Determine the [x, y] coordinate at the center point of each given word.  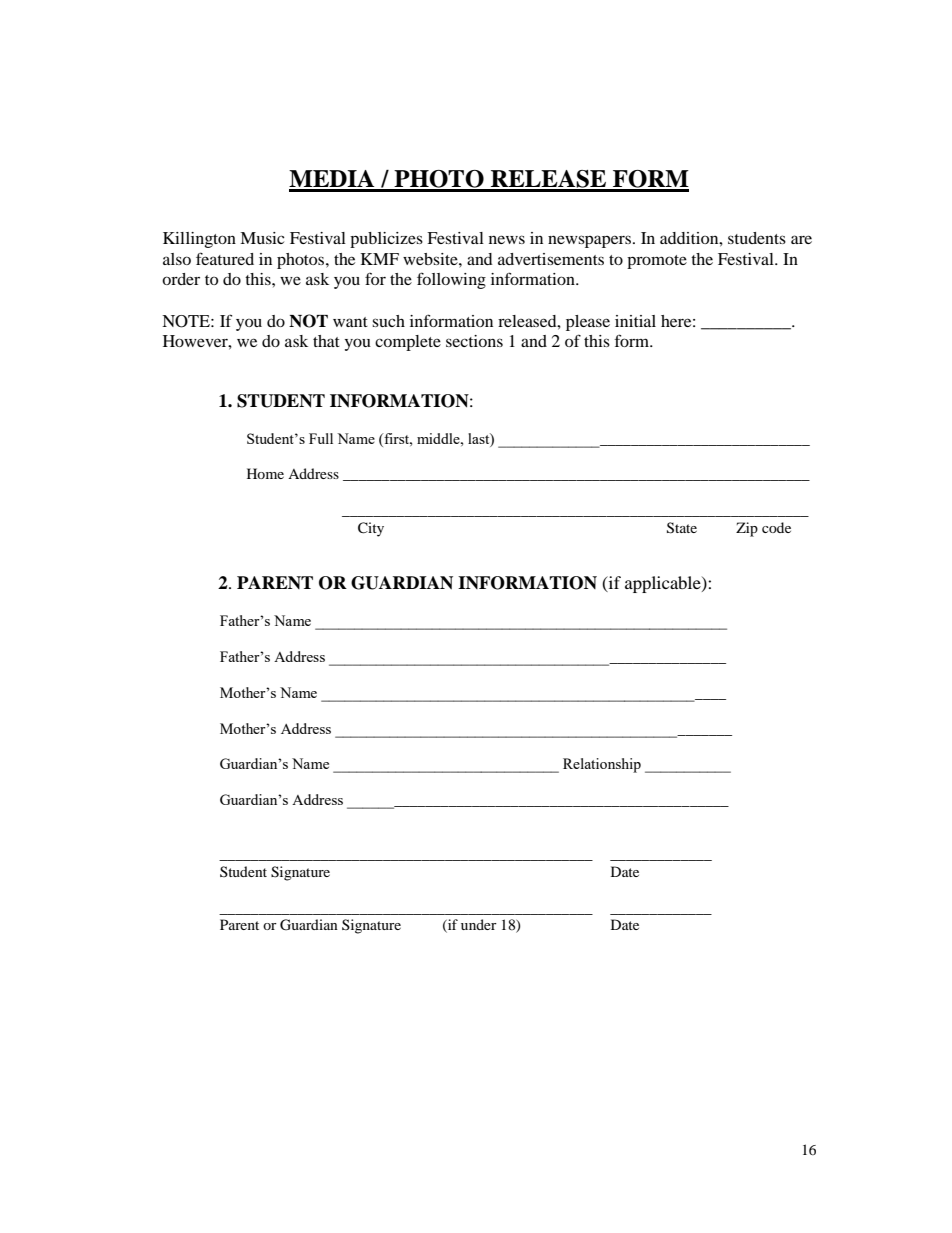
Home [265, 473]
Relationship [602, 765]
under [479, 924]
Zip [747, 529]
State [682, 528]
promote [657, 262]
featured [225, 258]
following [451, 280]
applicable [664, 584]
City [371, 529]
